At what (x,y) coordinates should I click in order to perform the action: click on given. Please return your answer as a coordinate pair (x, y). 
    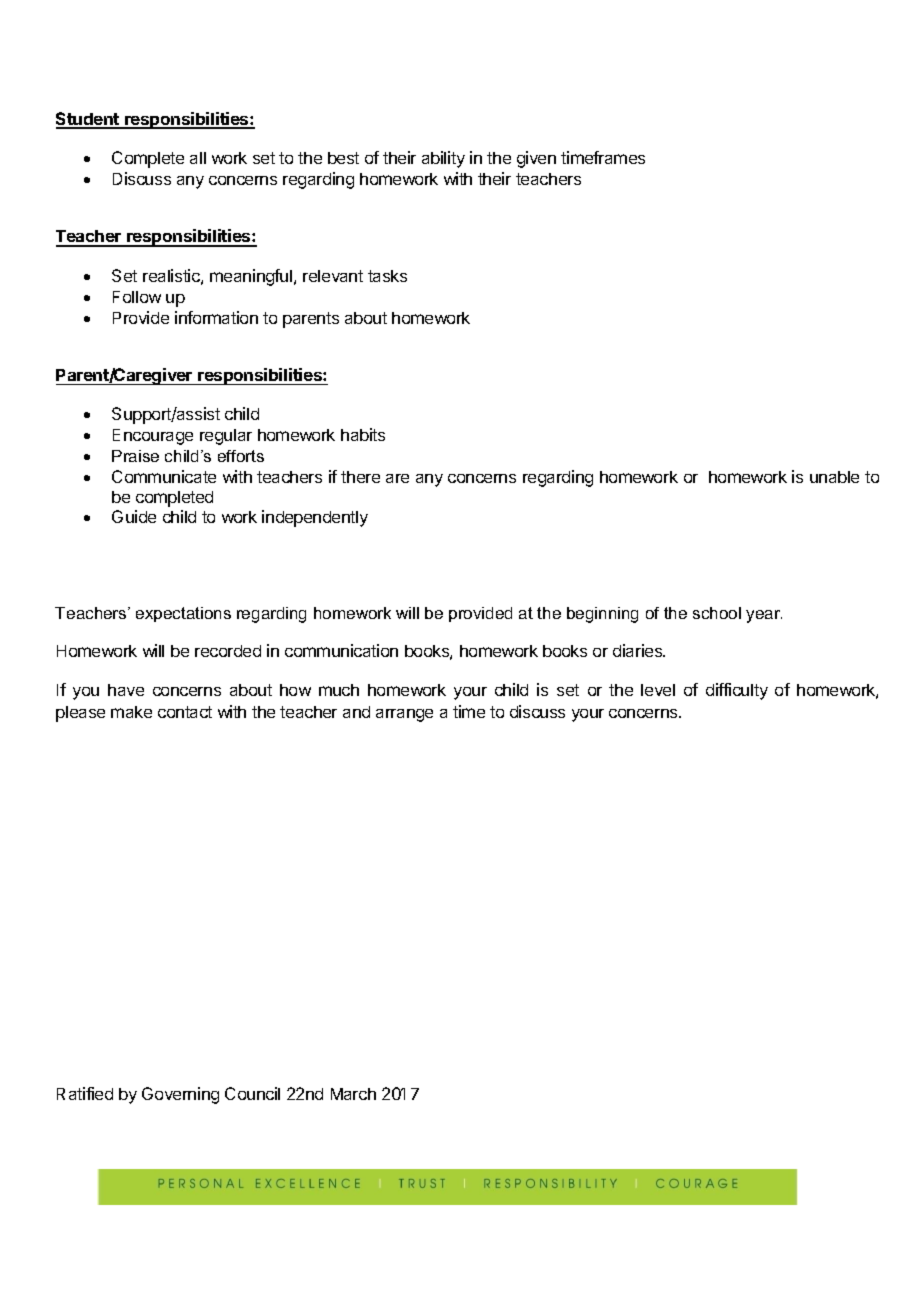
    Looking at the image, I should click on (536, 159).
